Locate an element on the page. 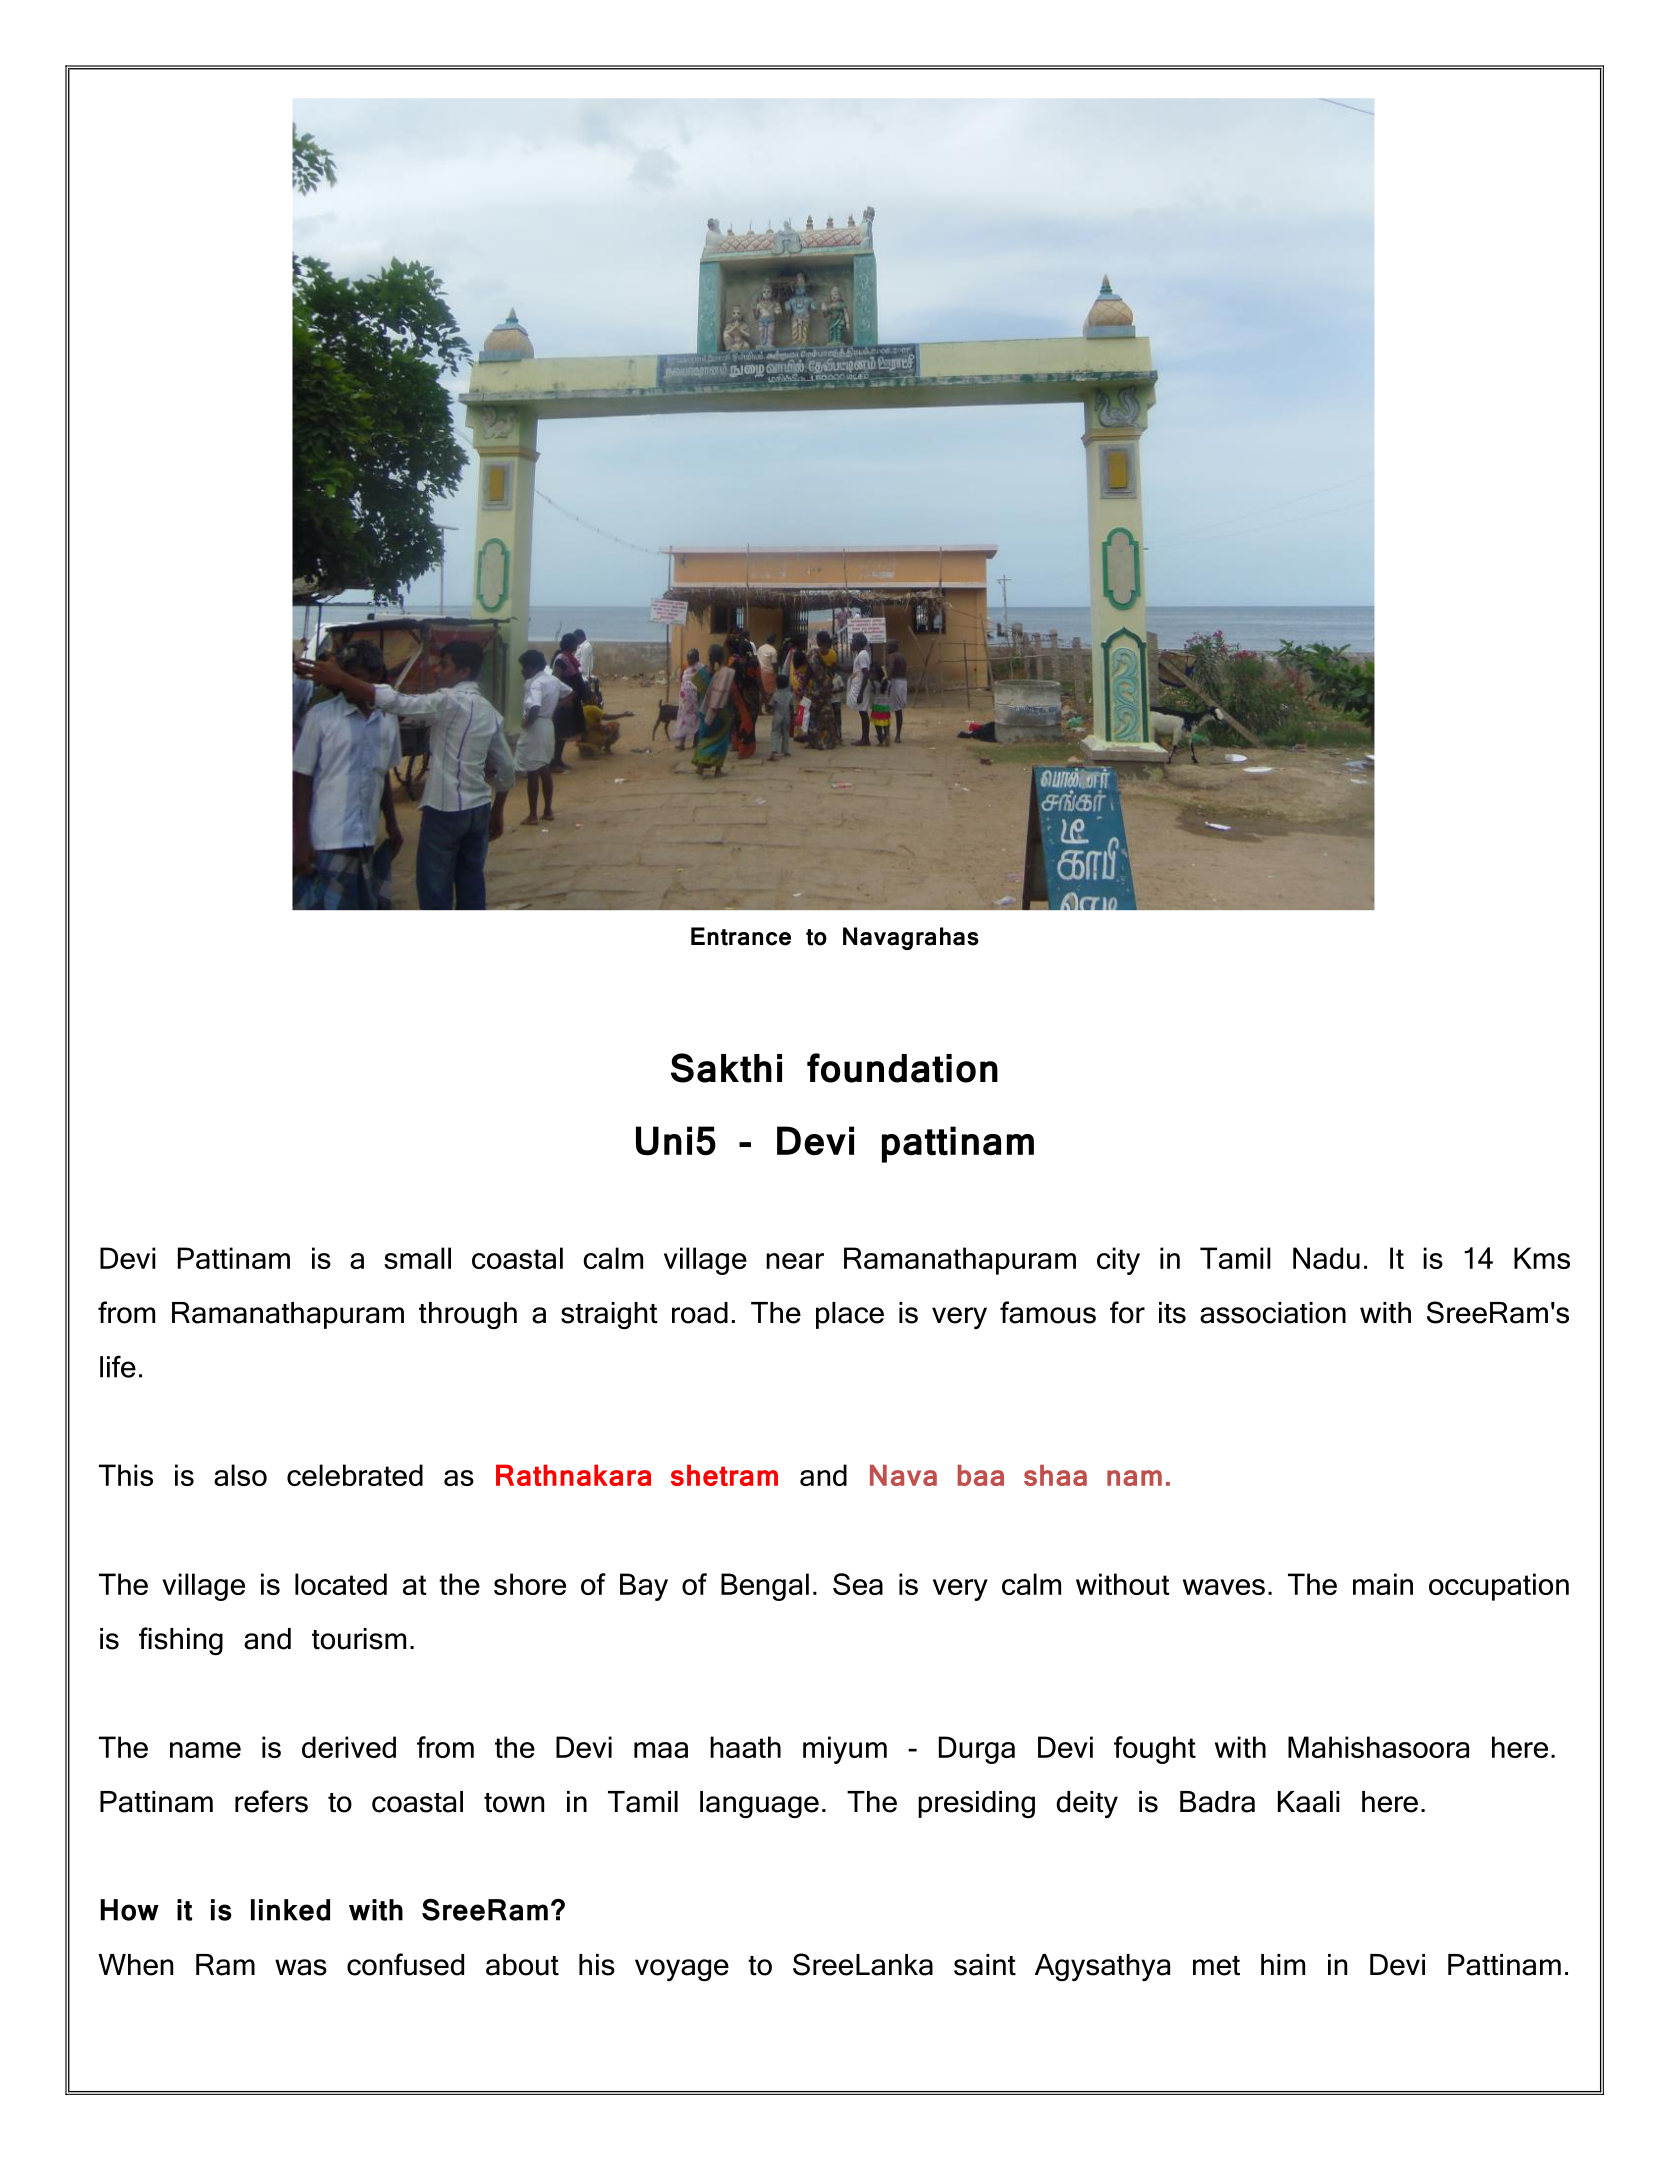 This document has height=2160, width=1669. baa is located at coordinates (981, 1475).
